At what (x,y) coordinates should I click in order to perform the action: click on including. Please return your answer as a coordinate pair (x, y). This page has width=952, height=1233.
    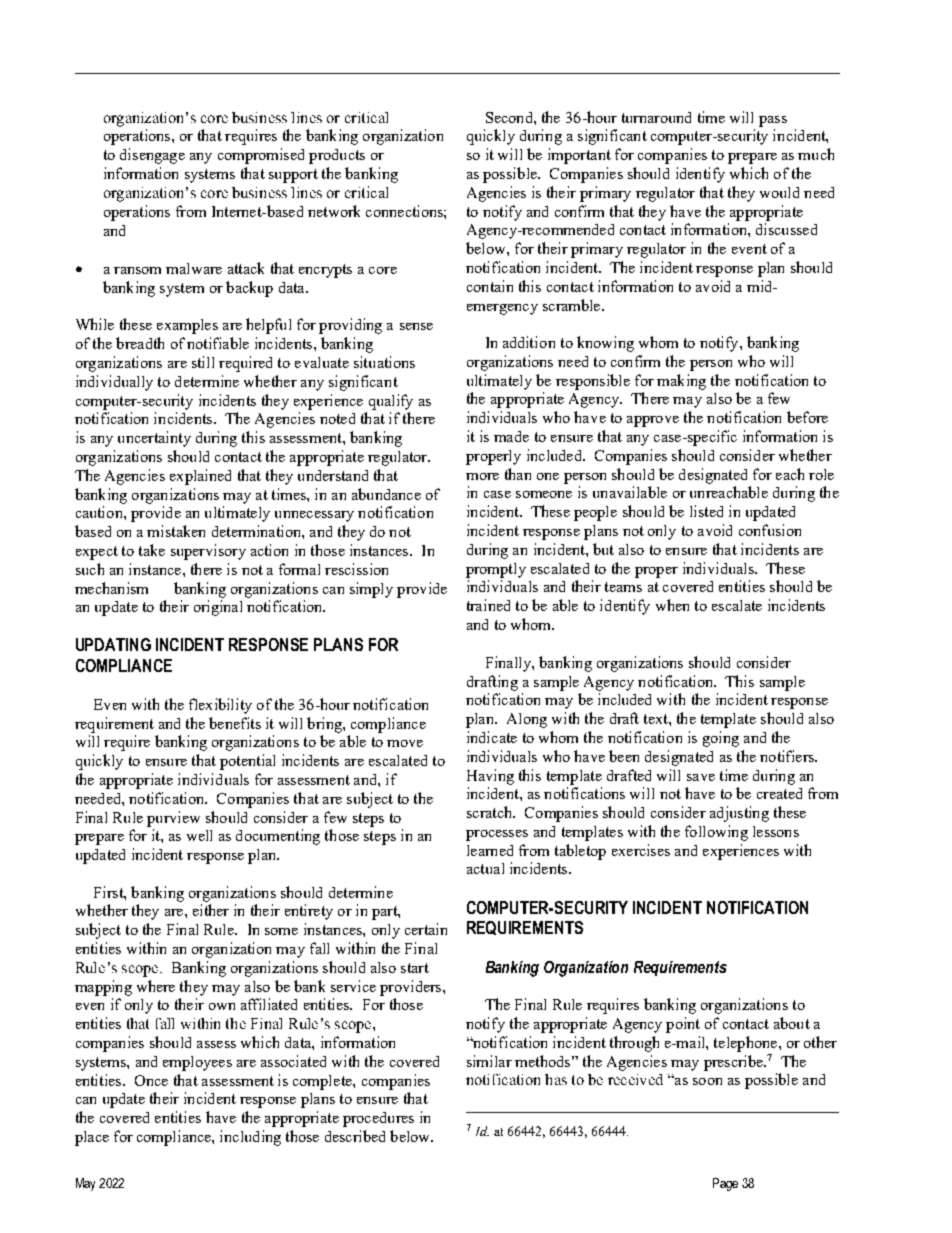
    Looking at the image, I should click on (250, 1138).
